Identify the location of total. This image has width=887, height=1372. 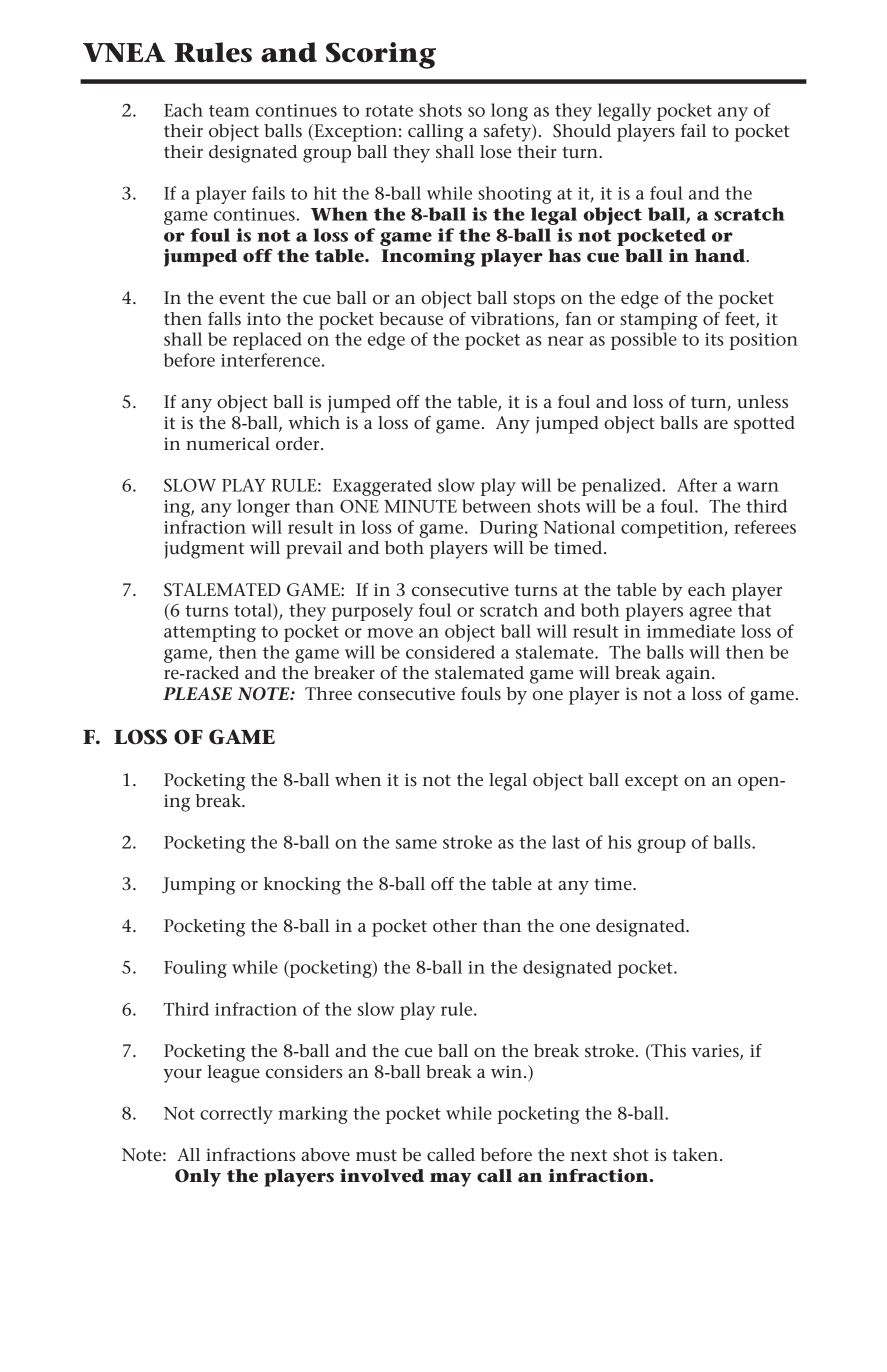
(254, 610).
